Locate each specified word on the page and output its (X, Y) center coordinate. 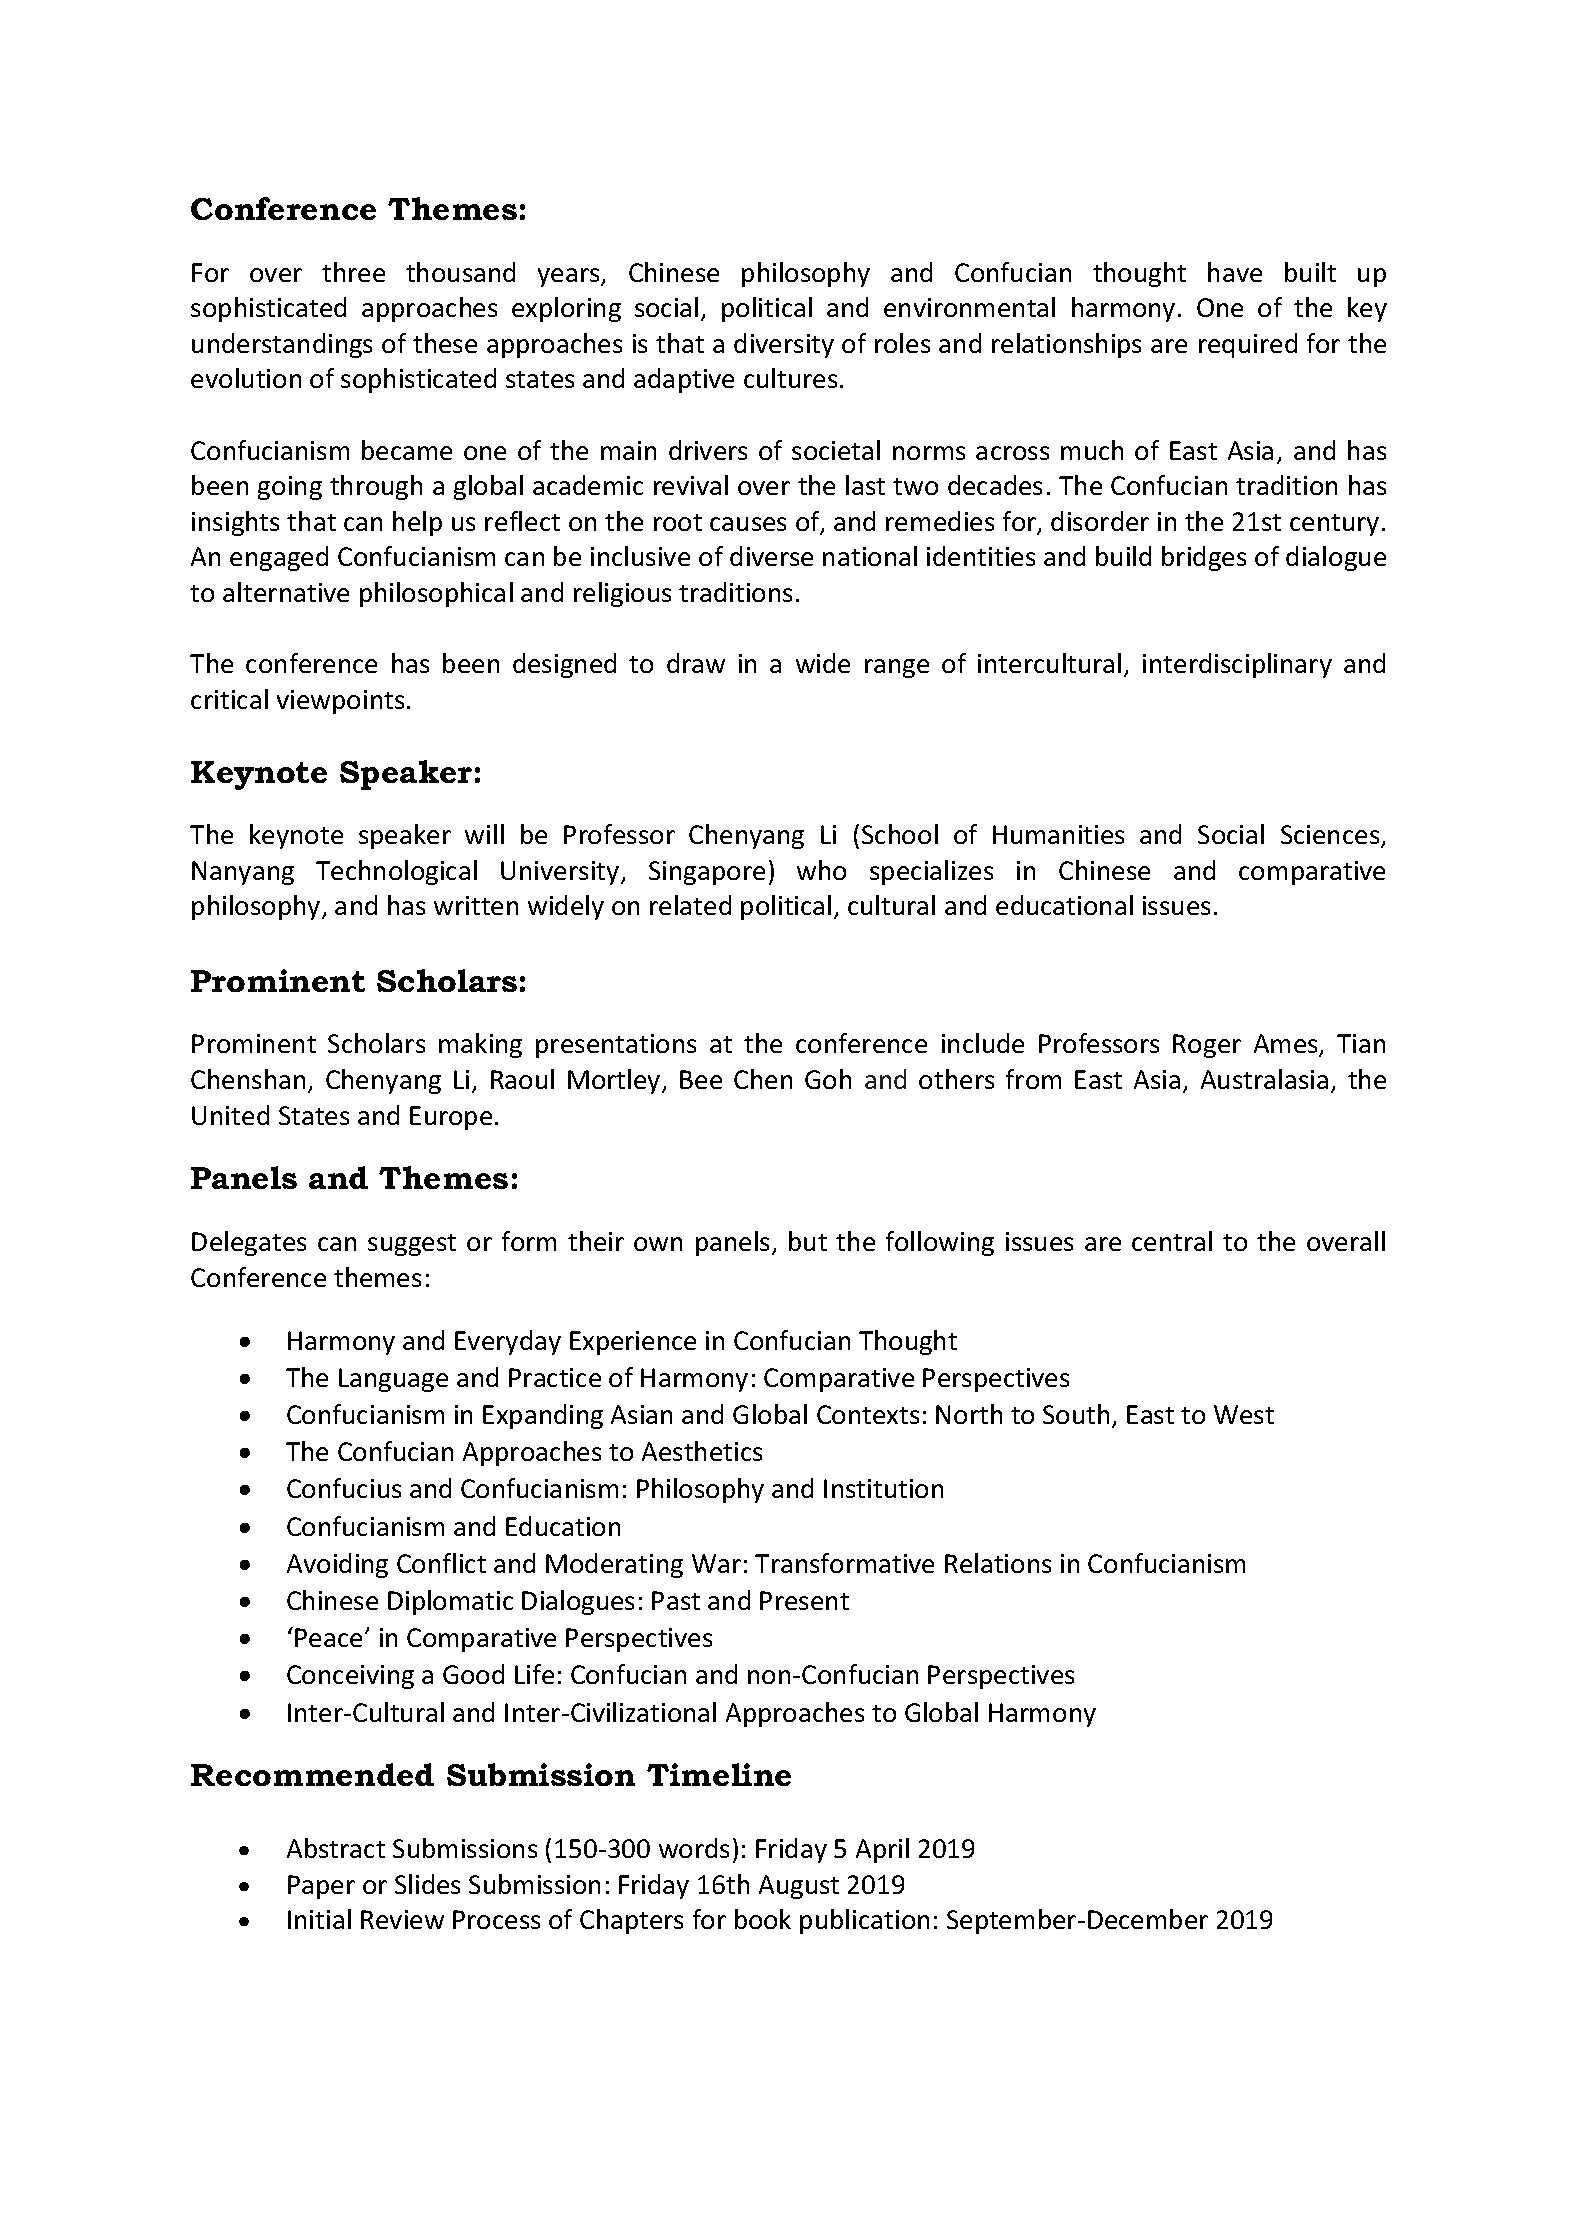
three (353, 272)
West (1244, 1414)
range (897, 668)
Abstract (336, 1848)
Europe (451, 1118)
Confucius (344, 1488)
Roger (1207, 1046)
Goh (828, 1079)
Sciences (1331, 836)
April (882, 1850)
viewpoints (340, 702)
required (1248, 345)
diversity (784, 345)
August (799, 1887)
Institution (883, 1488)
